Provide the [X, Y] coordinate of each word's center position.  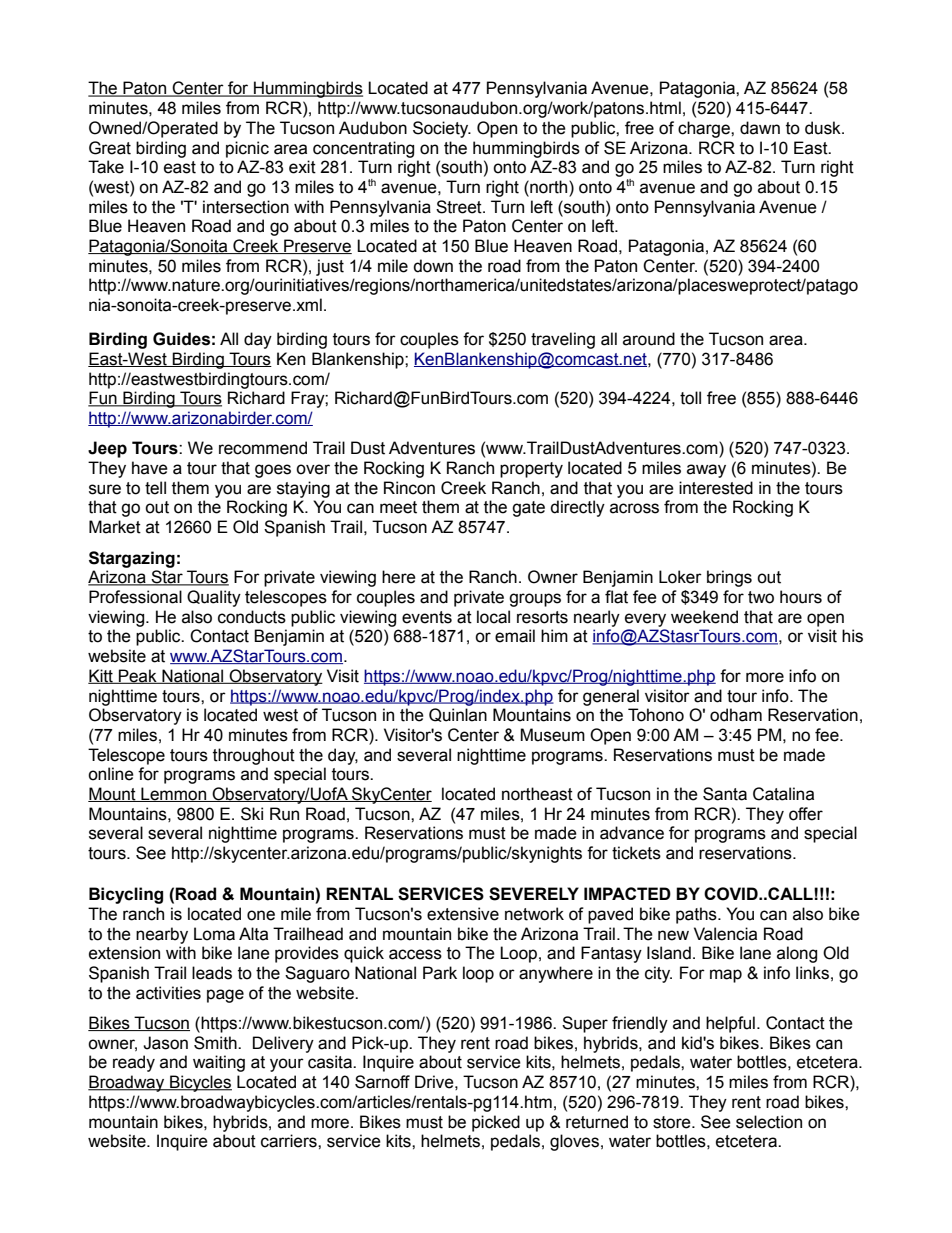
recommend [263, 448]
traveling [563, 340]
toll [690, 398]
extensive [463, 914]
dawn [760, 128]
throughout [254, 756]
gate [528, 509]
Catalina [783, 794]
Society [442, 129]
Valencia [725, 934]
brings [729, 578]
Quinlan [458, 715]
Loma [214, 934]
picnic [247, 149]
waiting [219, 1063]
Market [115, 527]
